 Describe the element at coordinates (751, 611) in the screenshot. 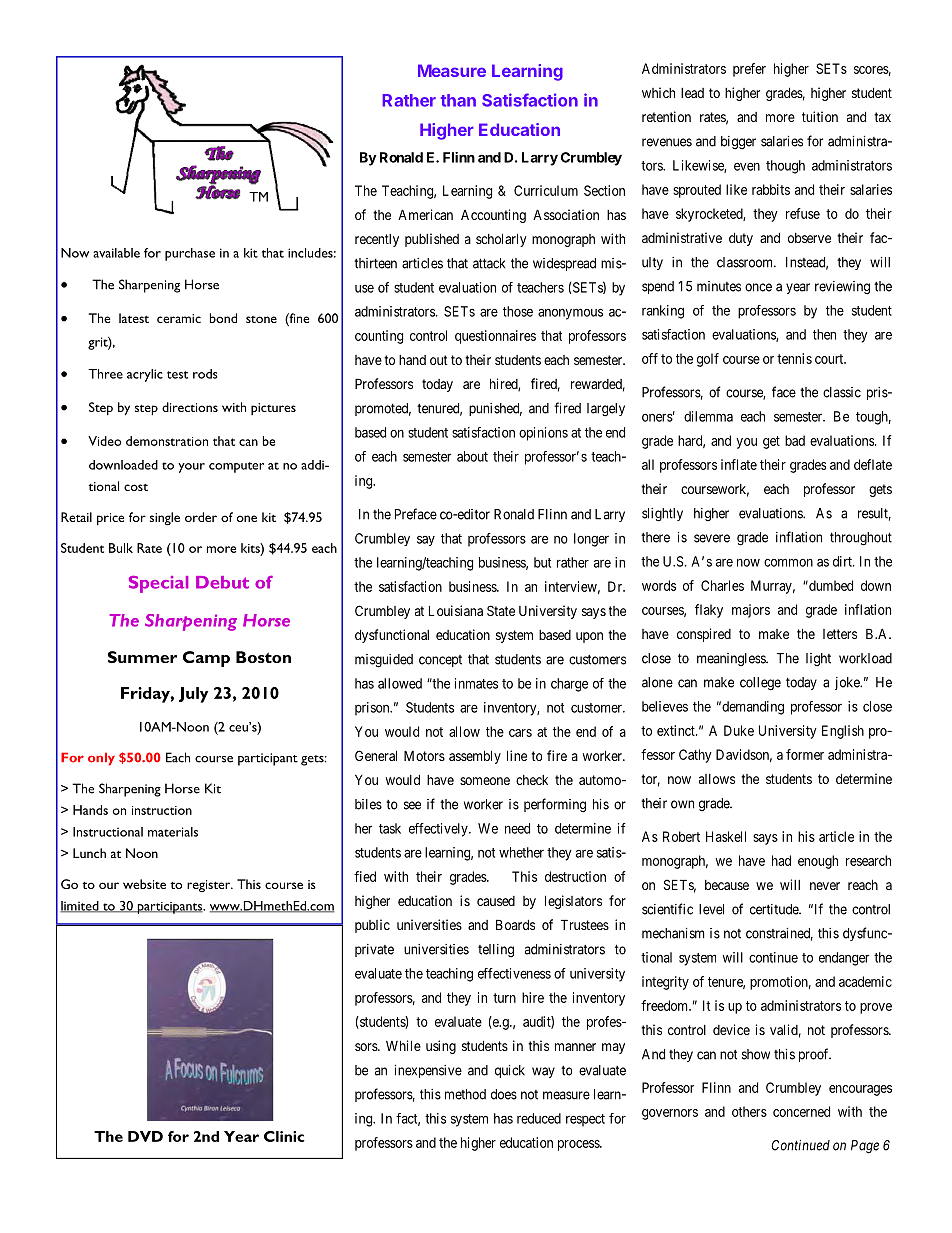

I see `majors` at that location.
